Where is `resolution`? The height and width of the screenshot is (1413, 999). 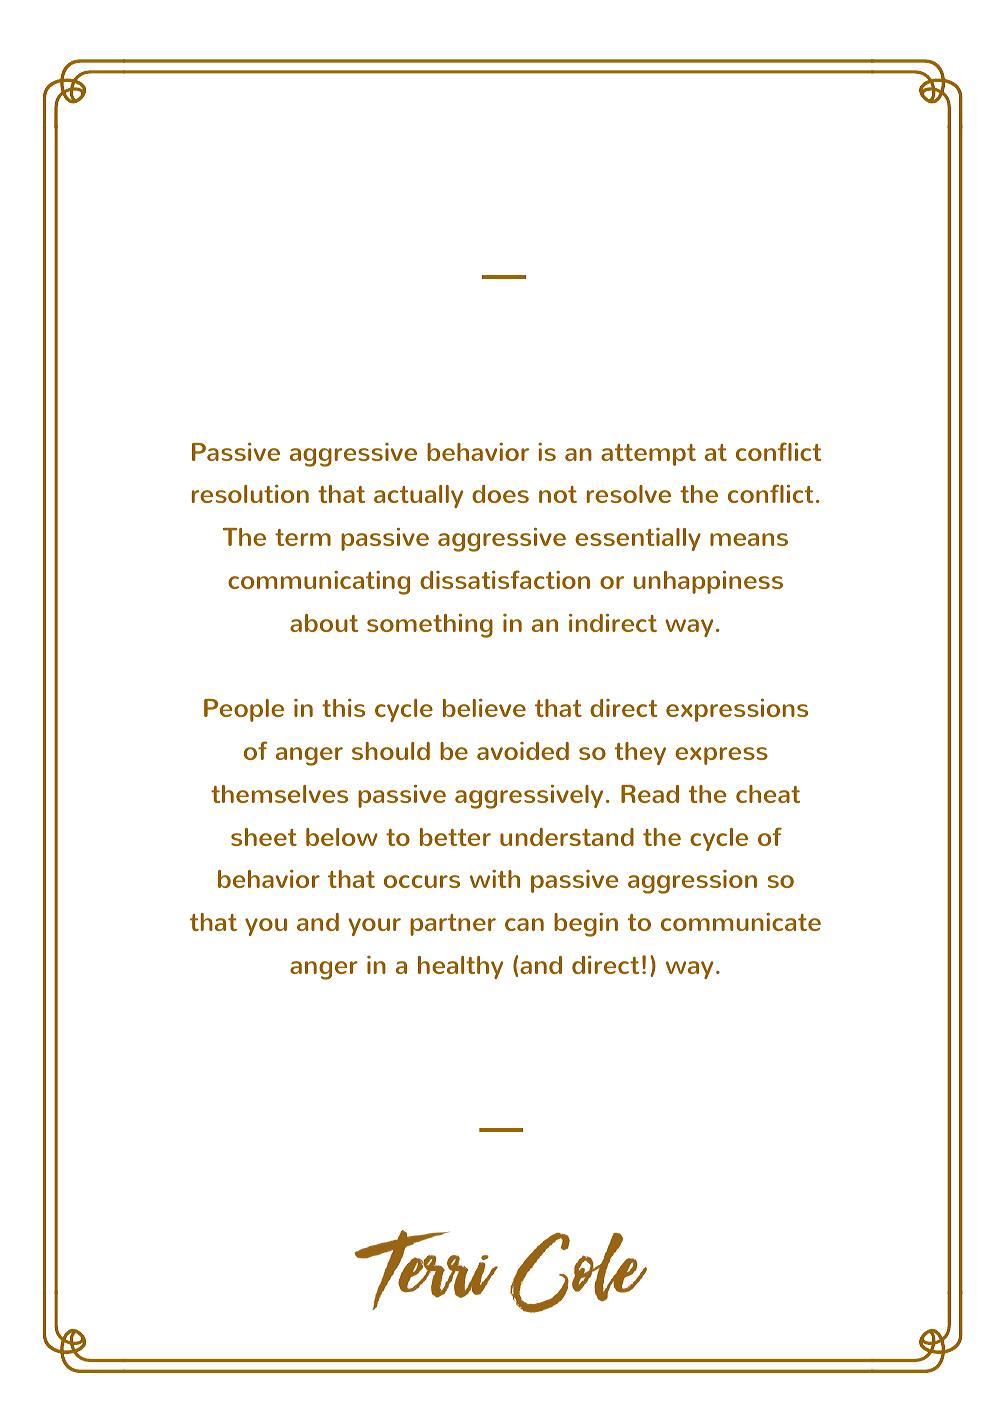
resolution is located at coordinates (250, 494).
